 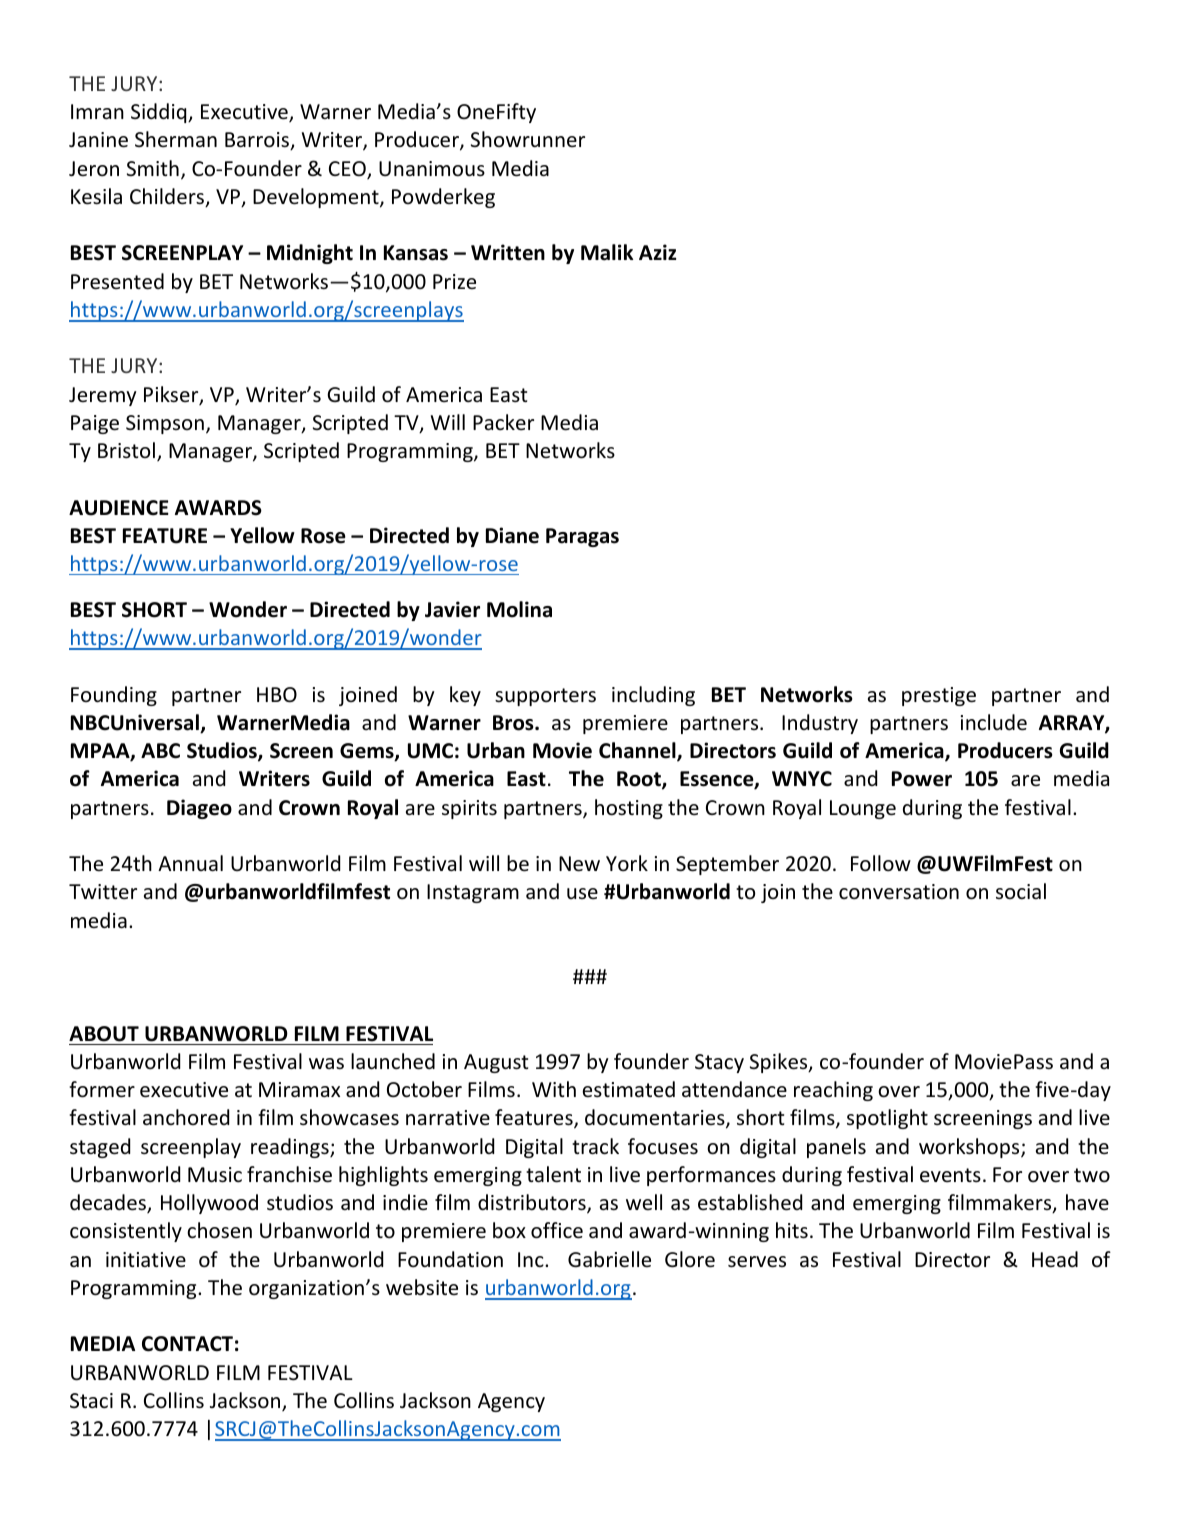 I want to click on ABC, so click(x=160, y=751).
